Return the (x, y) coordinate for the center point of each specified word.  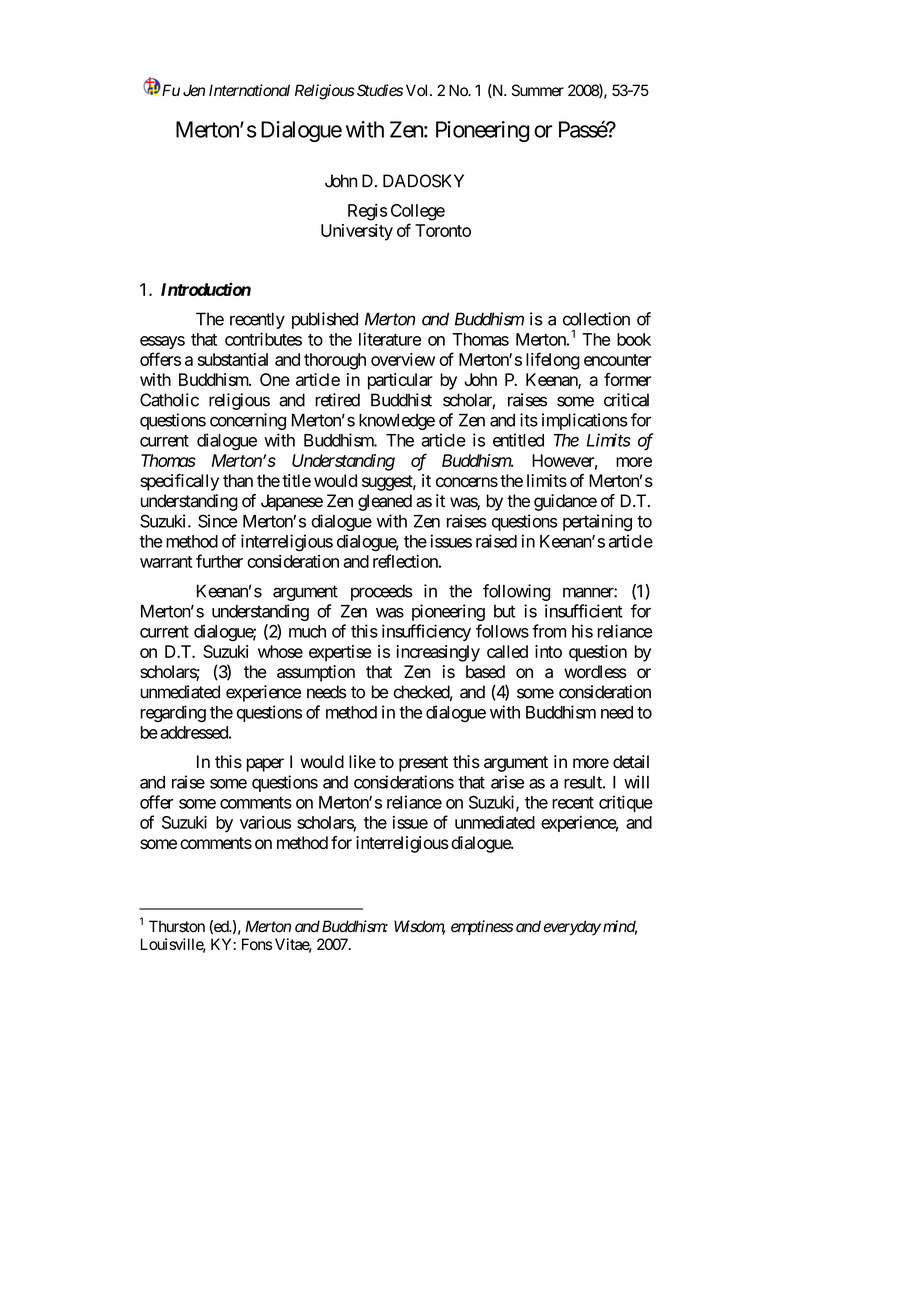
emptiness (482, 927)
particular (400, 381)
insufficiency (426, 632)
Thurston (177, 926)
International (249, 90)
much (307, 631)
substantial (233, 359)
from (549, 631)
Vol (418, 90)
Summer (538, 90)
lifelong (553, 361)
